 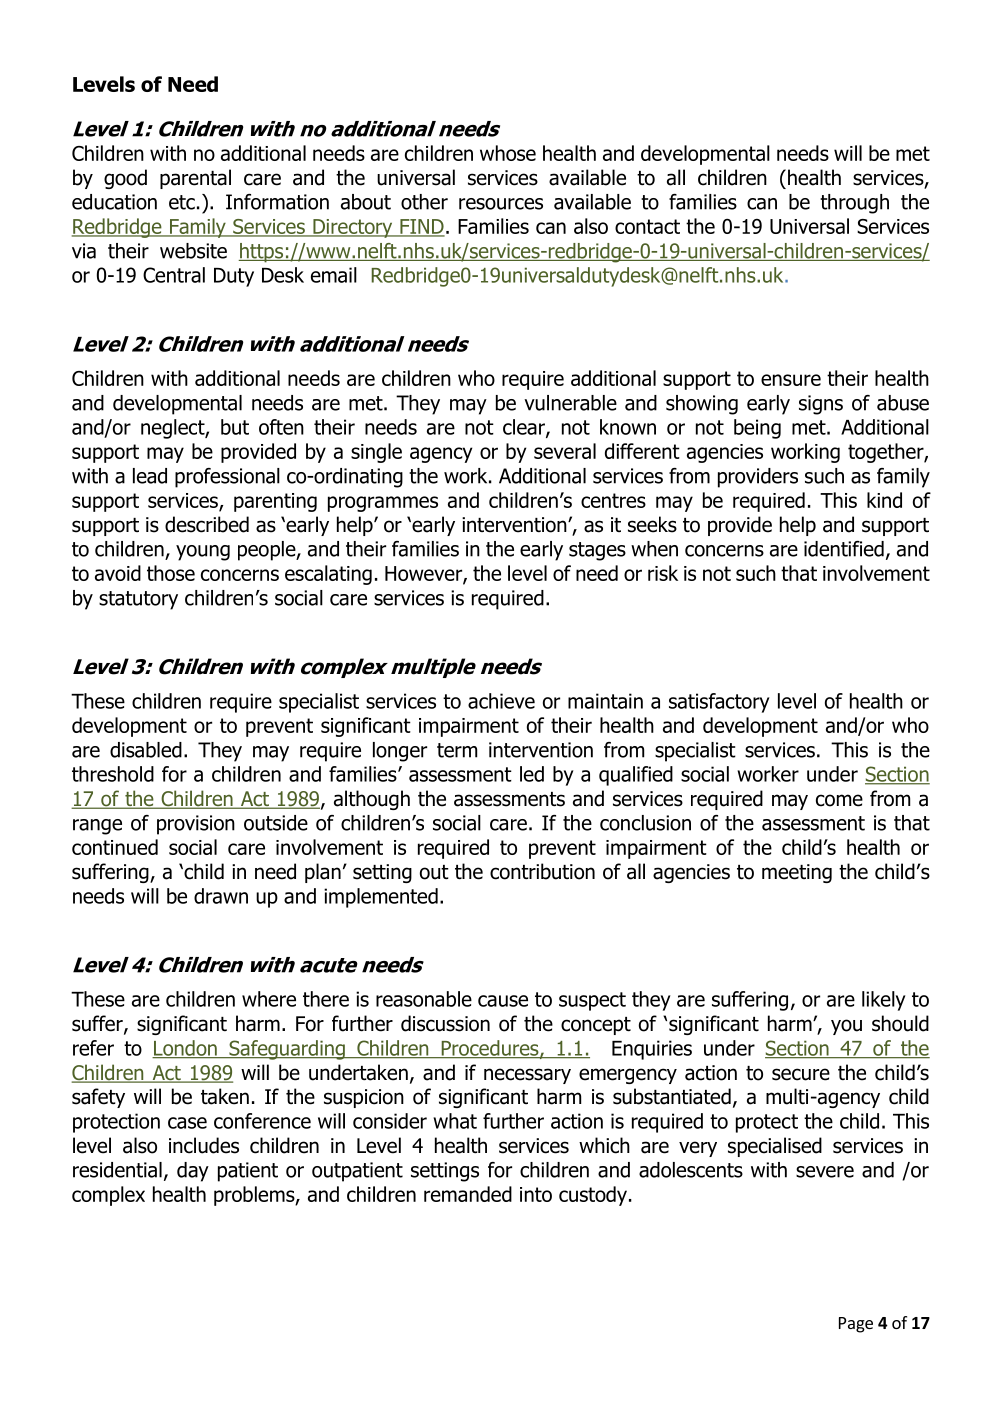 What do you see at coordinates (854, 204) in the image?
I see `through` at bounding box center [854, 204].
